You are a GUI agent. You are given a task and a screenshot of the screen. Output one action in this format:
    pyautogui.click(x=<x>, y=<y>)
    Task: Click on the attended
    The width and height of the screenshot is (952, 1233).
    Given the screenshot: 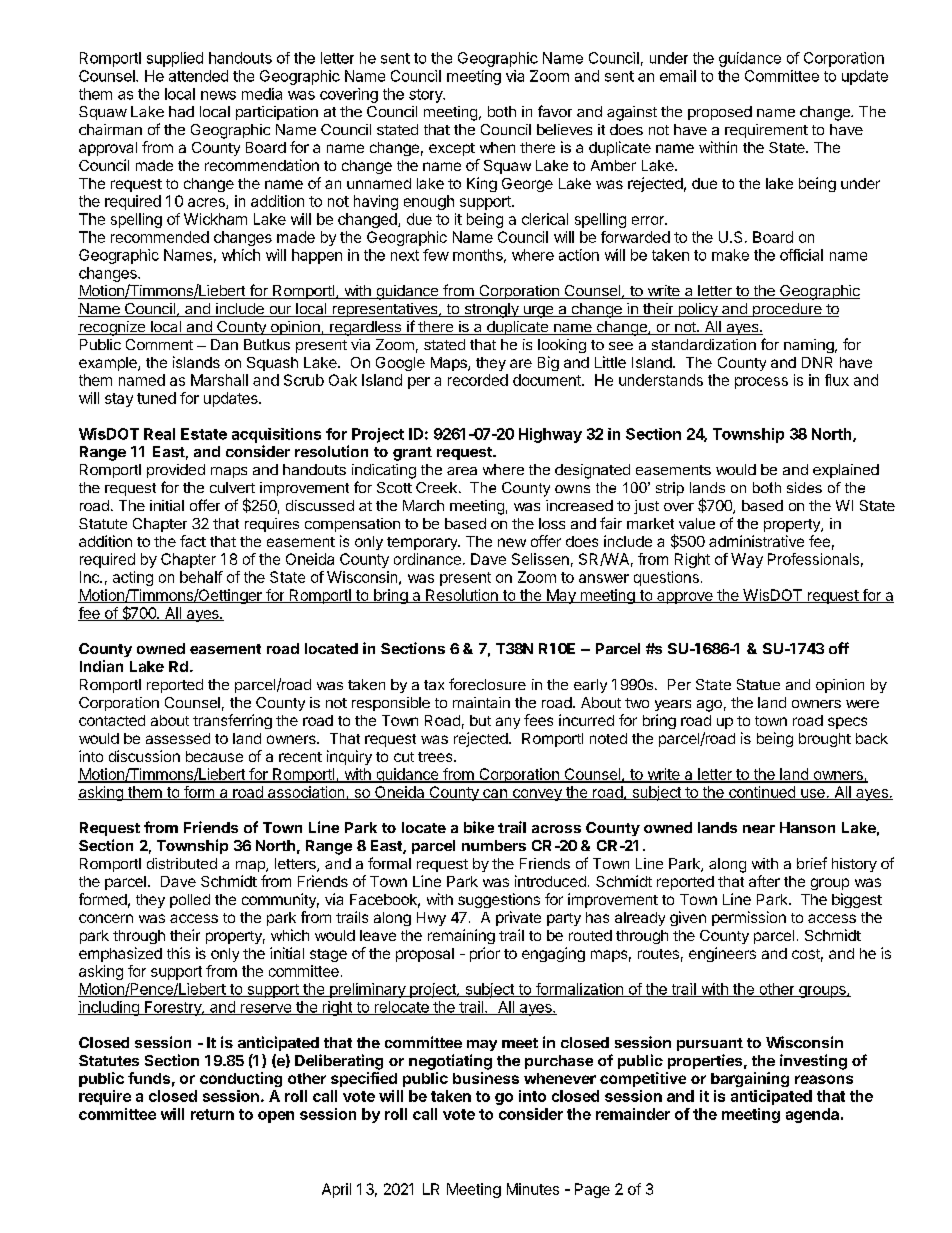 What is the action you would take?
    pyautogui.click(x=198, y=76)
